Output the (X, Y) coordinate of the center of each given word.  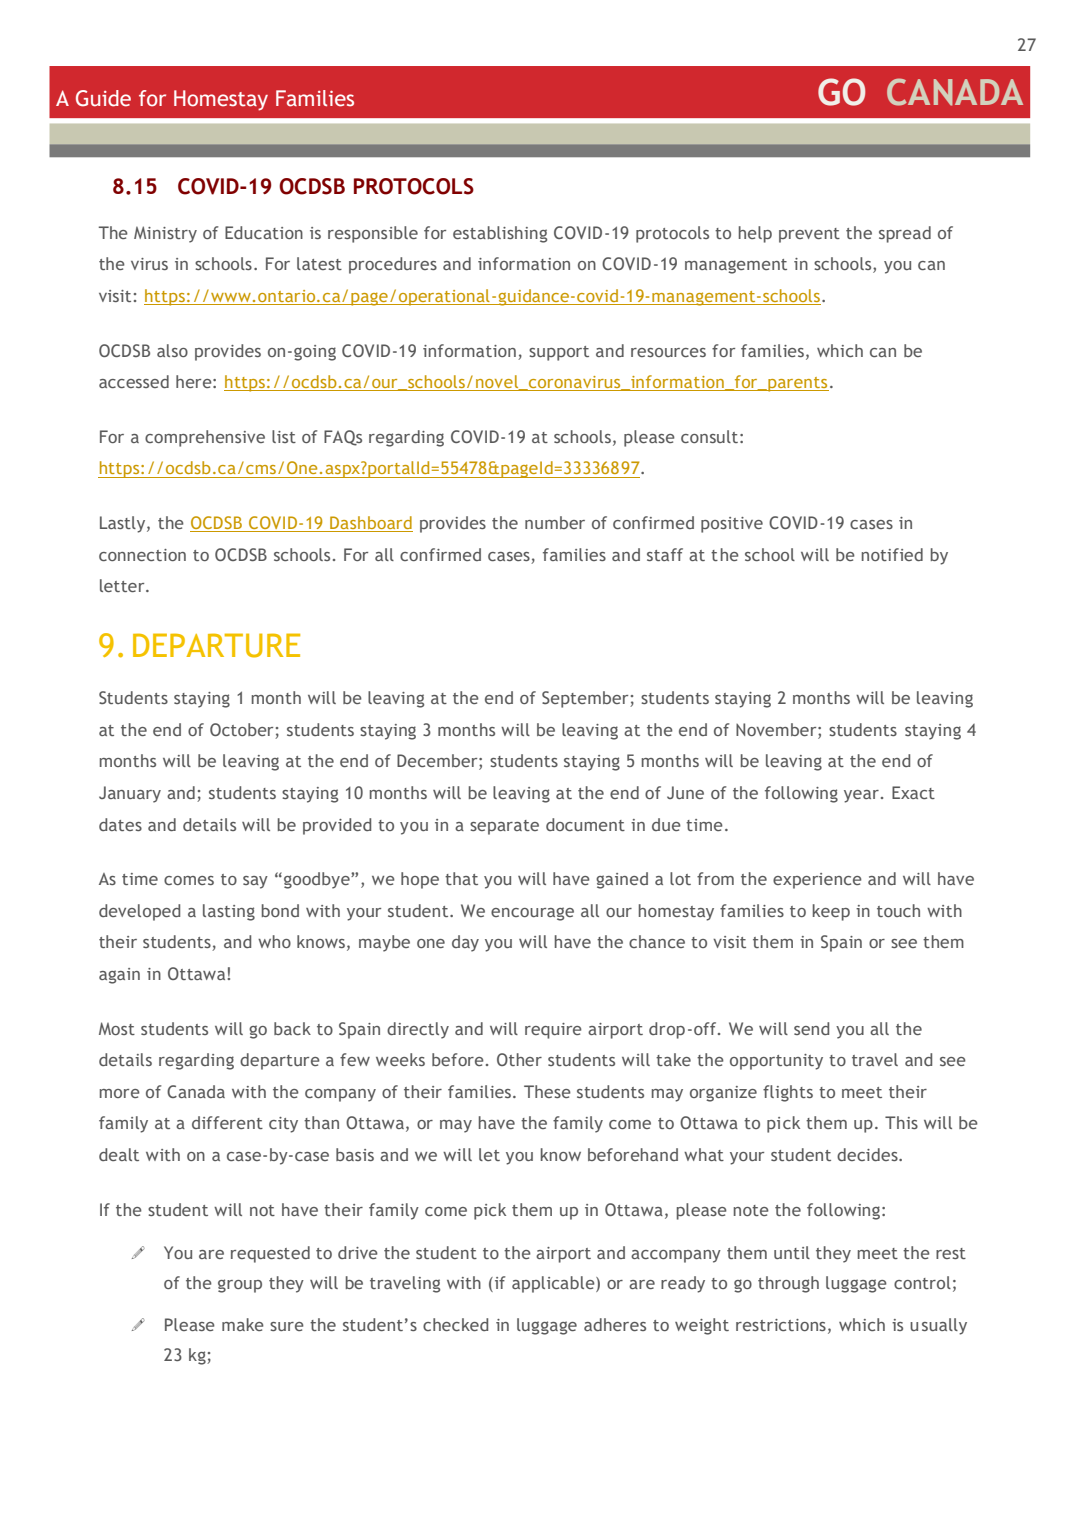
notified (892, 554)
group (240, 1286)
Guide (103, 98)
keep (831, 912)
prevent (809, 235)
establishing (500, 234)
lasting (229, 912)
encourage (532, 914)
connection (142, 555)
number (555, 522)
